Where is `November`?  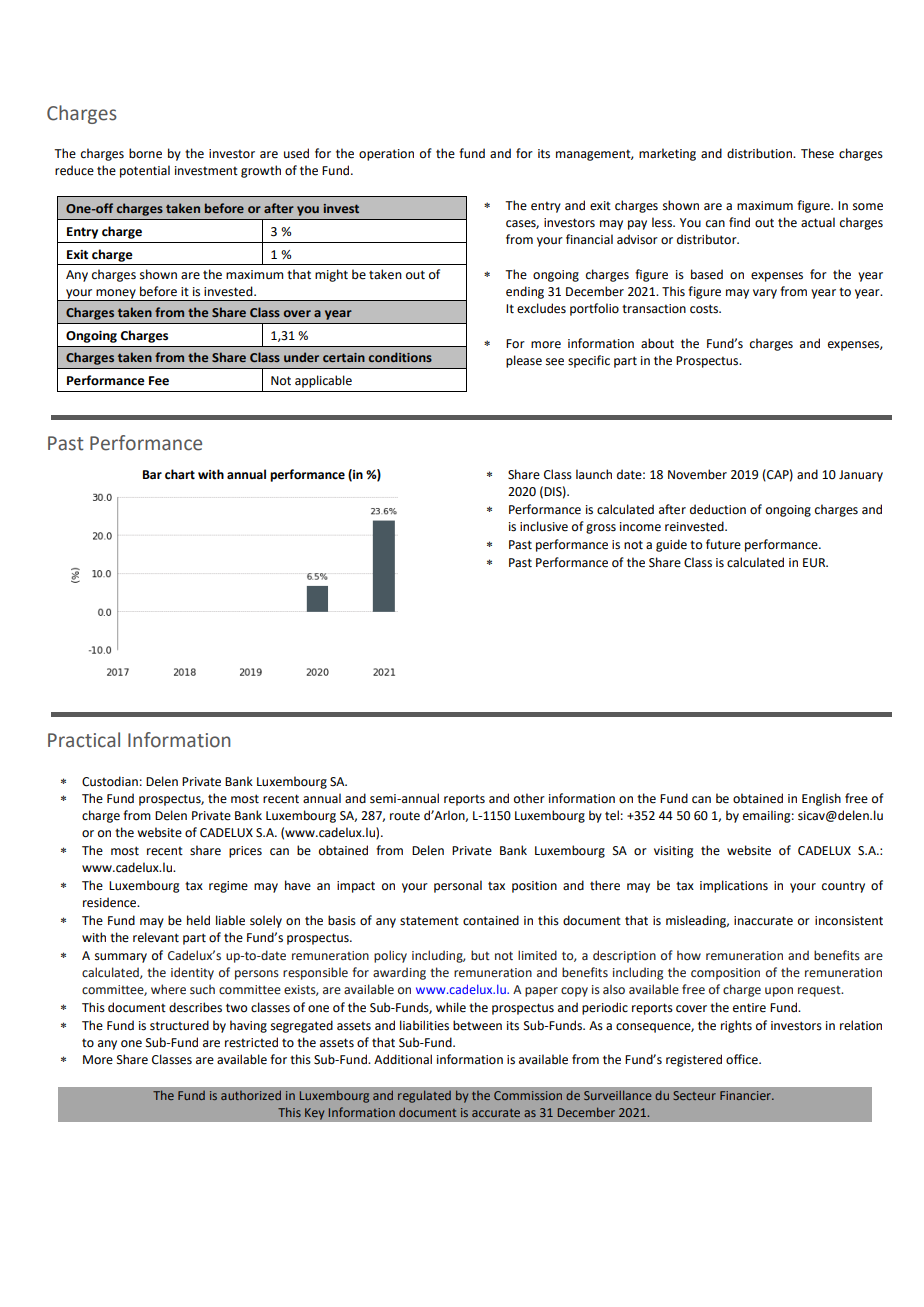 November is located at coordinates (697, 474).
